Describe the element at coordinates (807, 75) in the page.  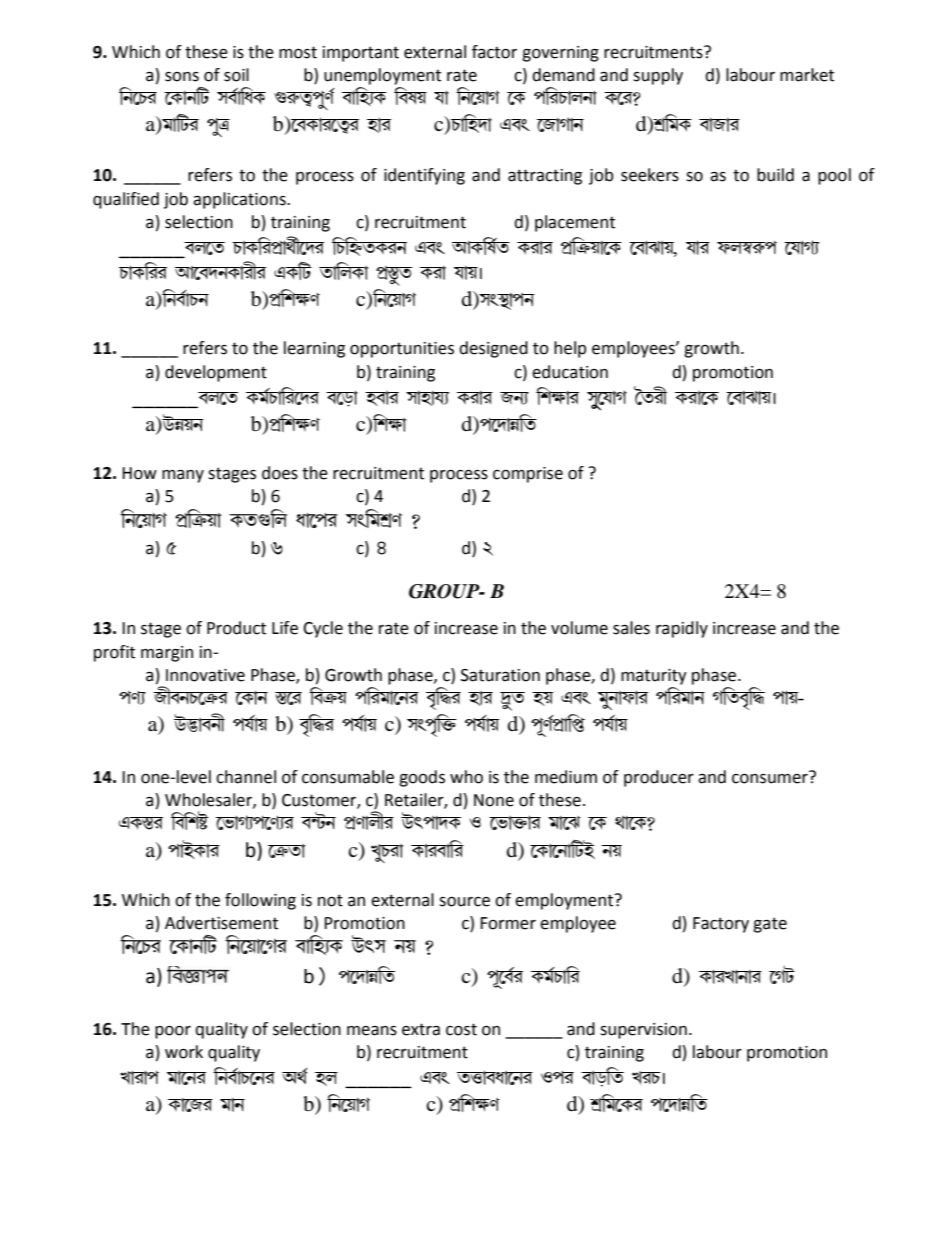
I see `market` at that location.
